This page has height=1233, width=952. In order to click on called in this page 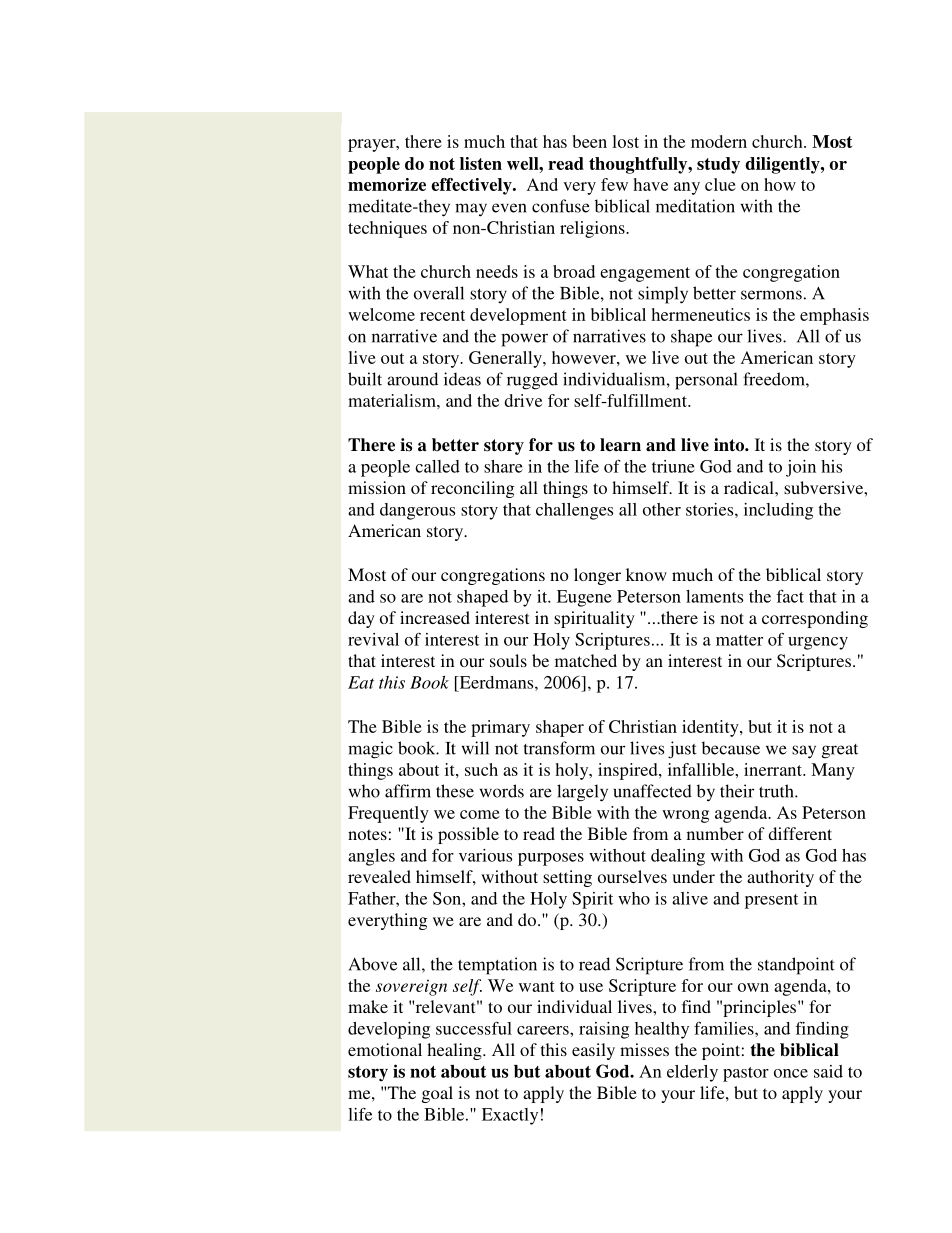, I will do `click(437, 466)`.
